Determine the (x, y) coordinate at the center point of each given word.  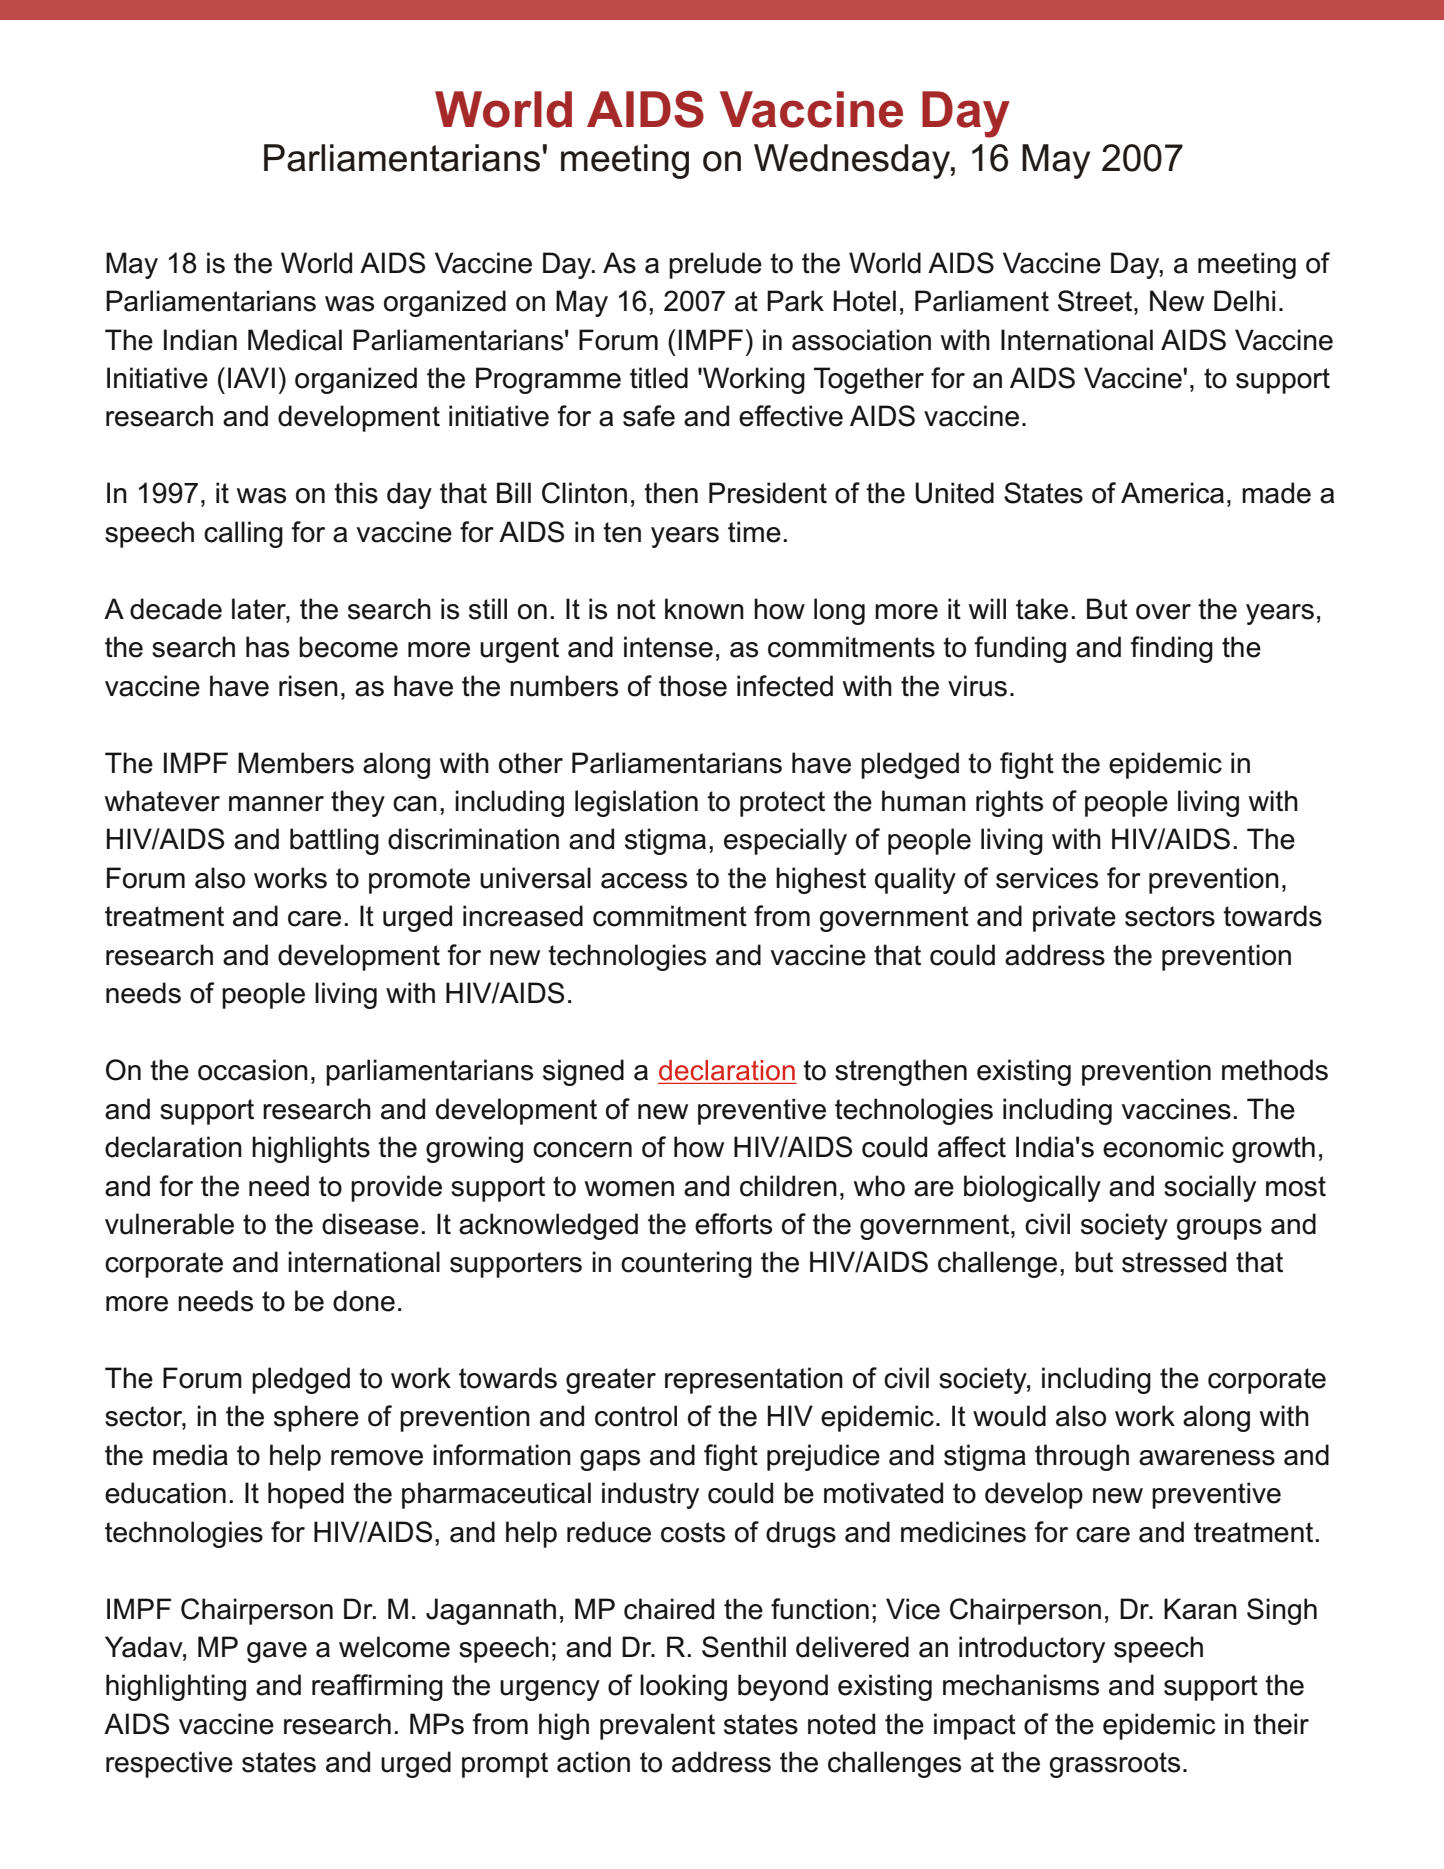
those (693, 686)
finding (1171, 649)
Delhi (1244, 301)
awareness (1207, 1458)
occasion (253, 1070)
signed (583, 1072)
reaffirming (377, 1687)
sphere (316, 1418)
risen (308, 686)
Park (795, 301)
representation (754, 1380)
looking (683, 1687)
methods (1275, 1070)
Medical (295, 340)
